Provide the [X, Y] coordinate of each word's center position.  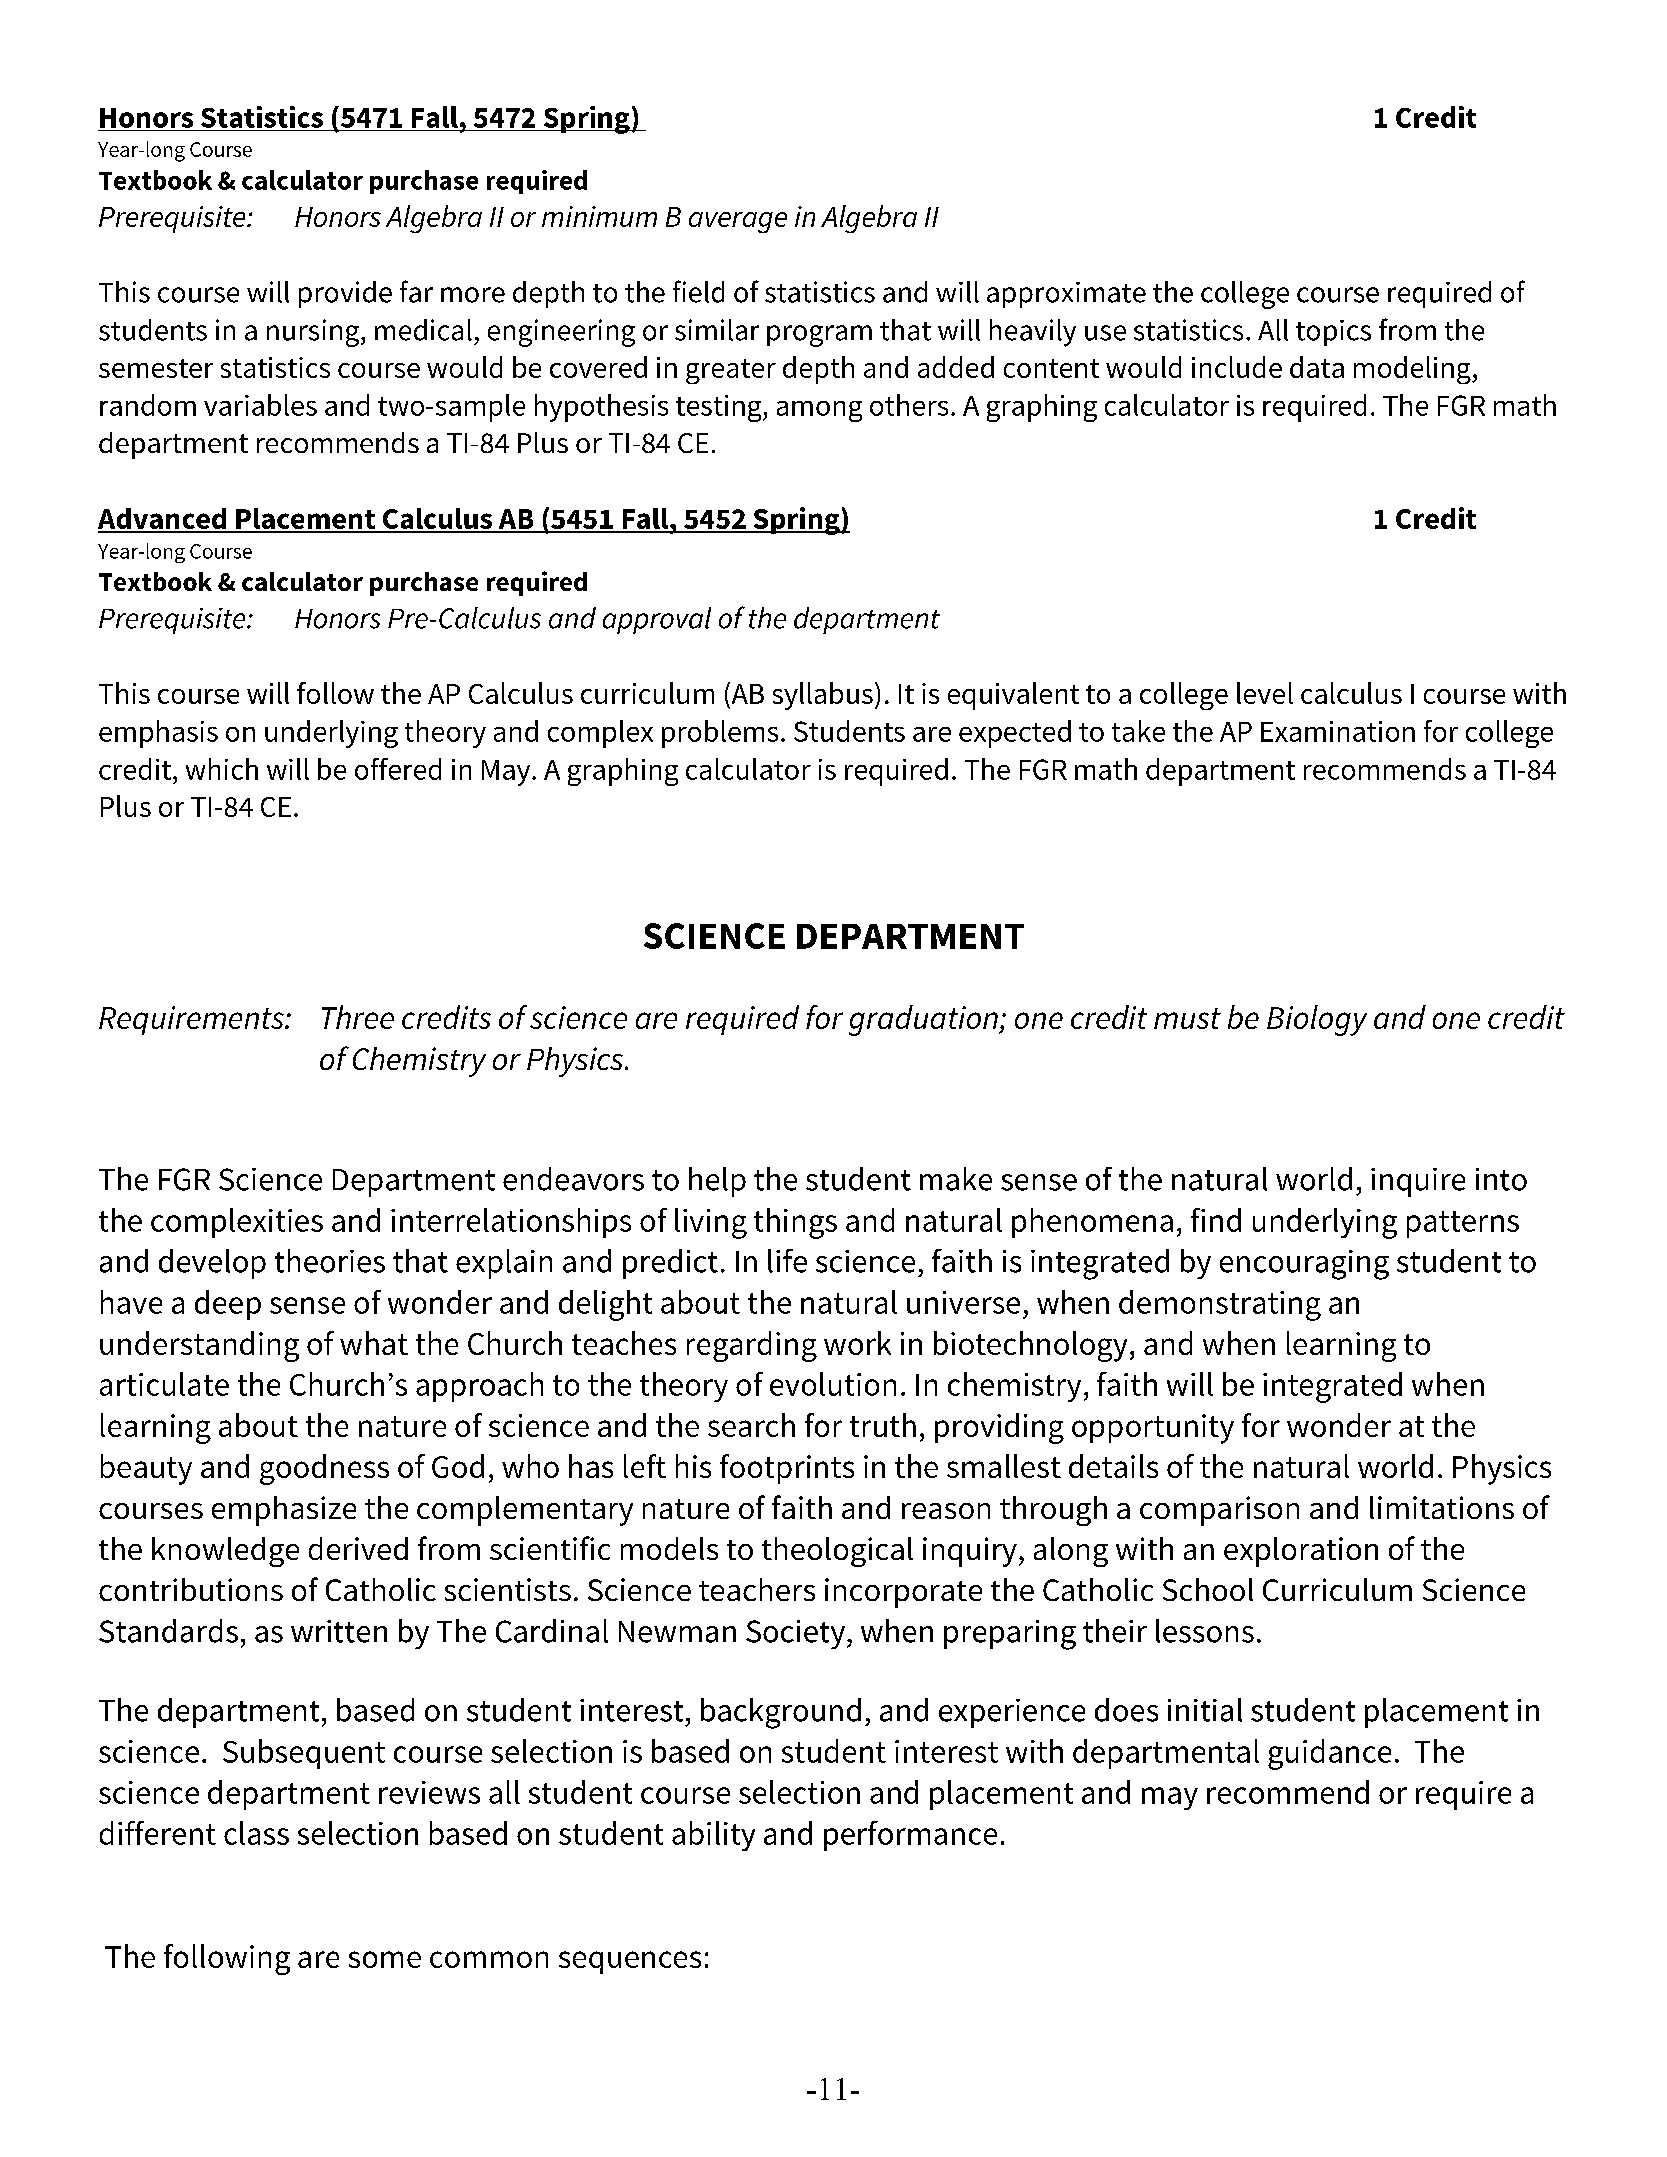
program [819, 336]
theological [837, 1552]
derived [358, 1548]
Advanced [163, 520]
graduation [924, 1020]
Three [358, 1017]
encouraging [1304, 1265]
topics [1333, 333]
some [385, 1959]
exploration [1301, 1552]
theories [330, 1261]
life [787, 1261]
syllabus [823, 696]
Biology [1317, 1020]
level [1265, 693]
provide [345, 294]
